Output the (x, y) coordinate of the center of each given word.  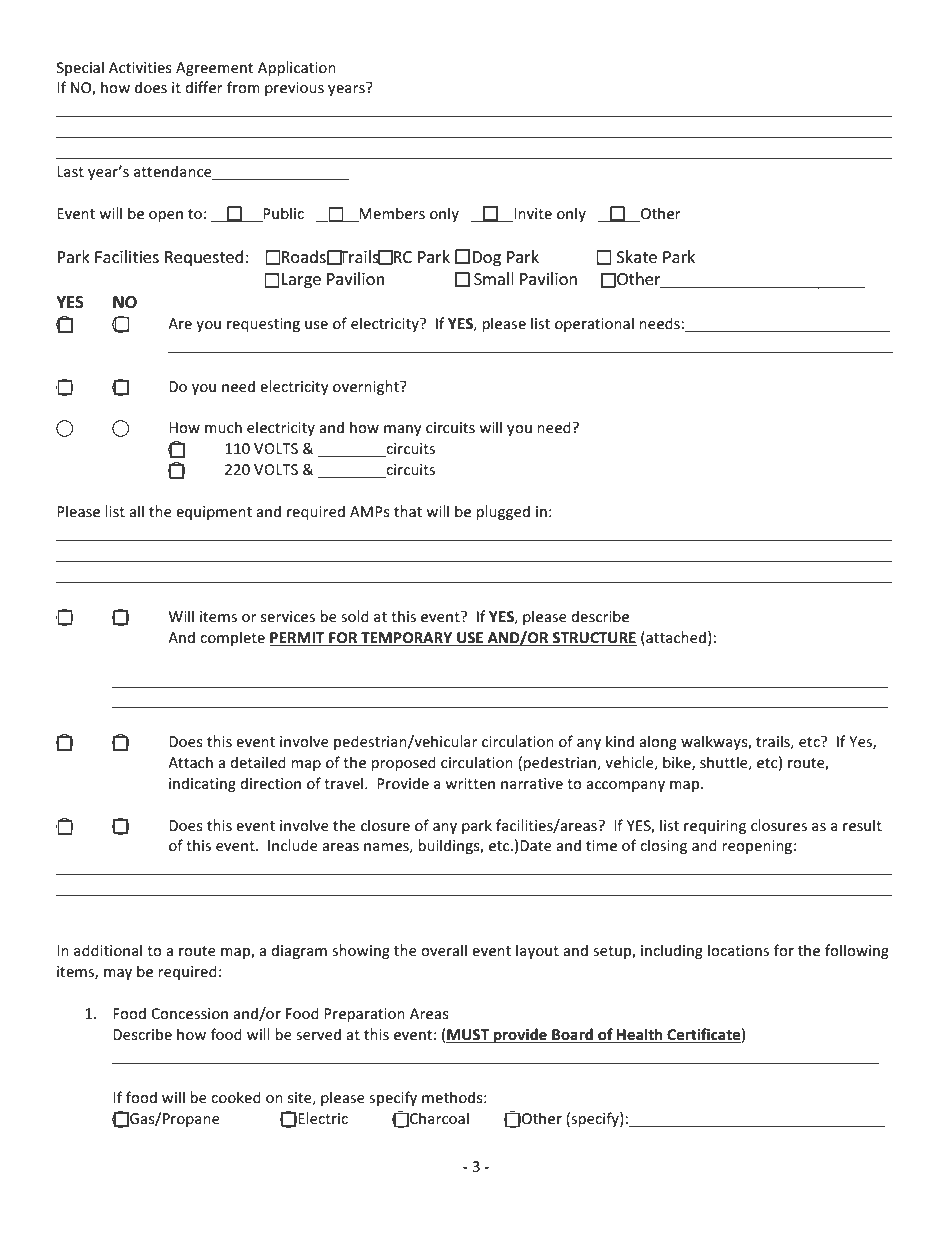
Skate (637, 256)
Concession (189, 1013)
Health (639, 1034)
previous (294, 89)
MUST (468, 1034)
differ (204, 87)
